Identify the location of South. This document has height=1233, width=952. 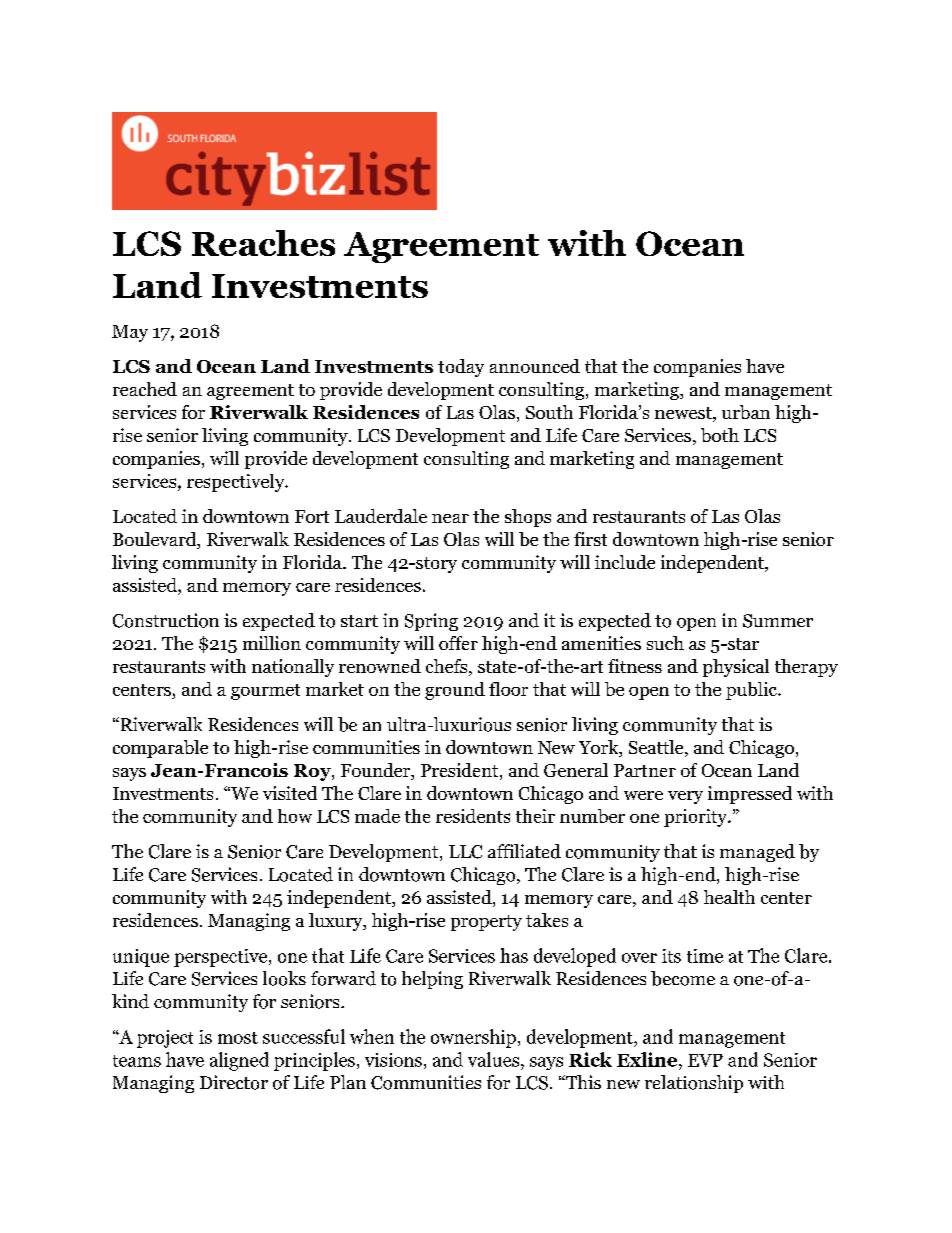
(549, 412).
